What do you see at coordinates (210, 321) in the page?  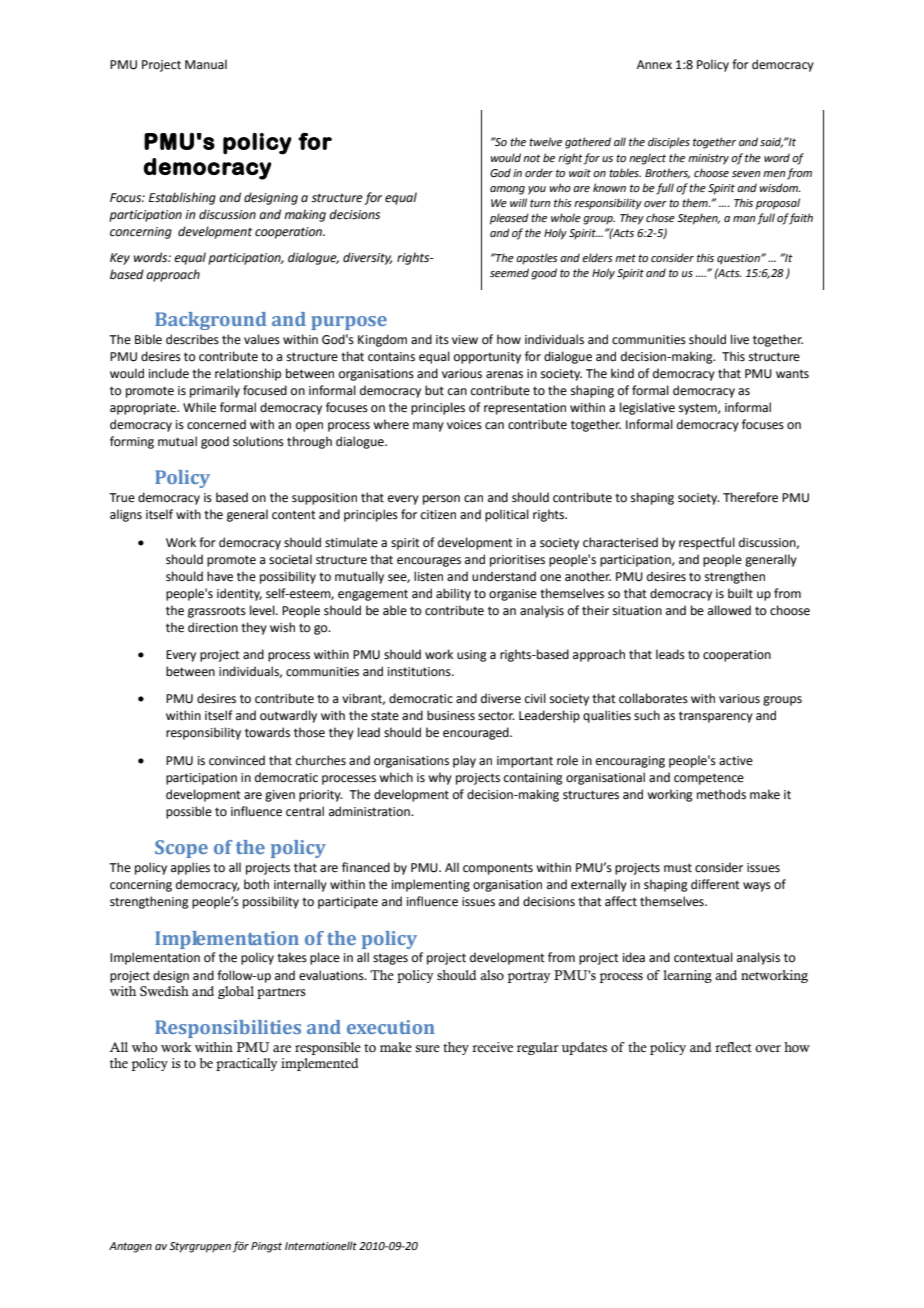 I see `Background` at bounding box center [210, 321].
